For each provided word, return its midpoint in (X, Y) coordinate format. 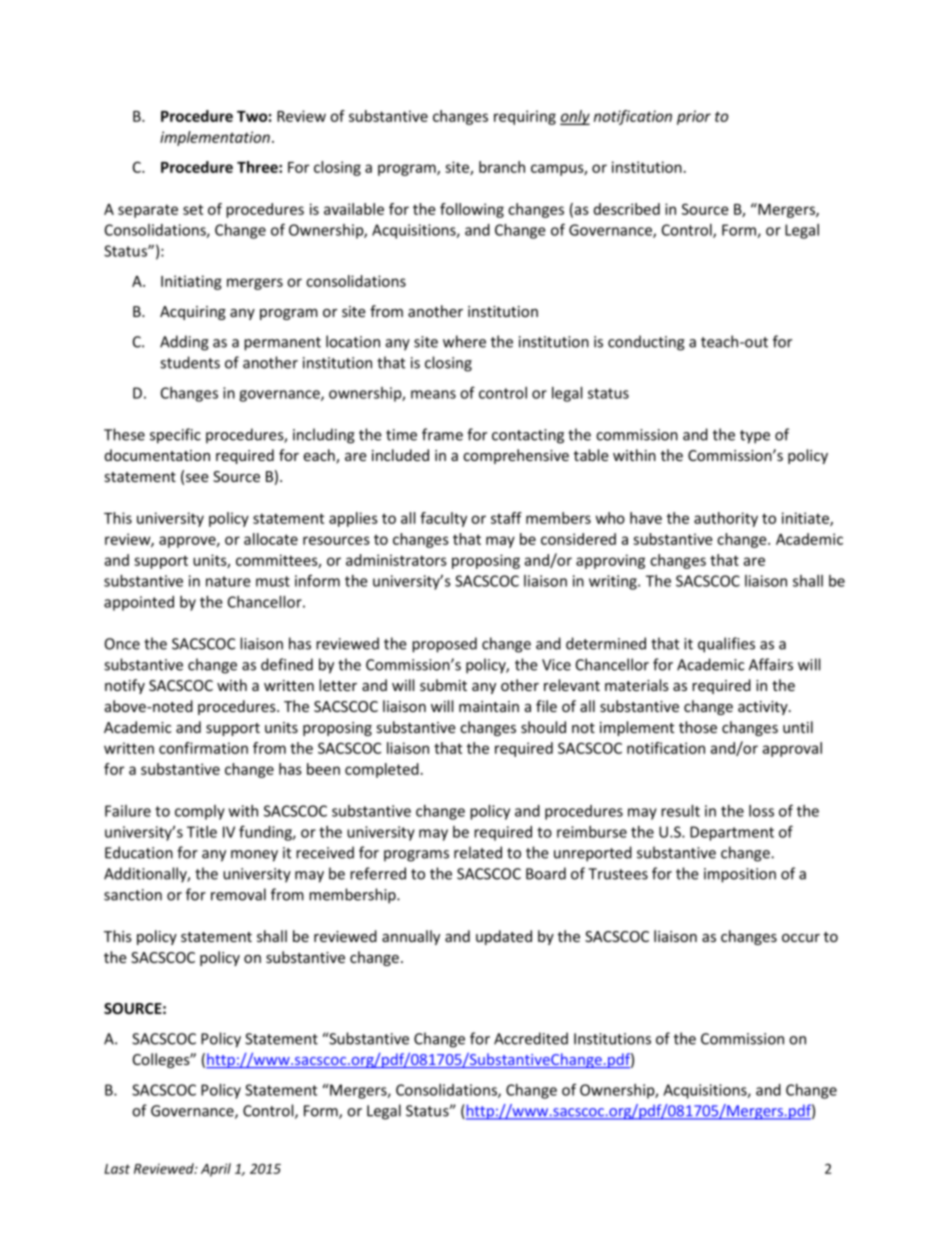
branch (502, 167)
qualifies (726, 645)
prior (694, 117)
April (216, 1170)
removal (238, 894)
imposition (740, 875)
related (478, 852)
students (190, 362)
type (755, 437)
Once (122, 644)
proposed (444, 645)
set (193, 209)
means (433, 394)
